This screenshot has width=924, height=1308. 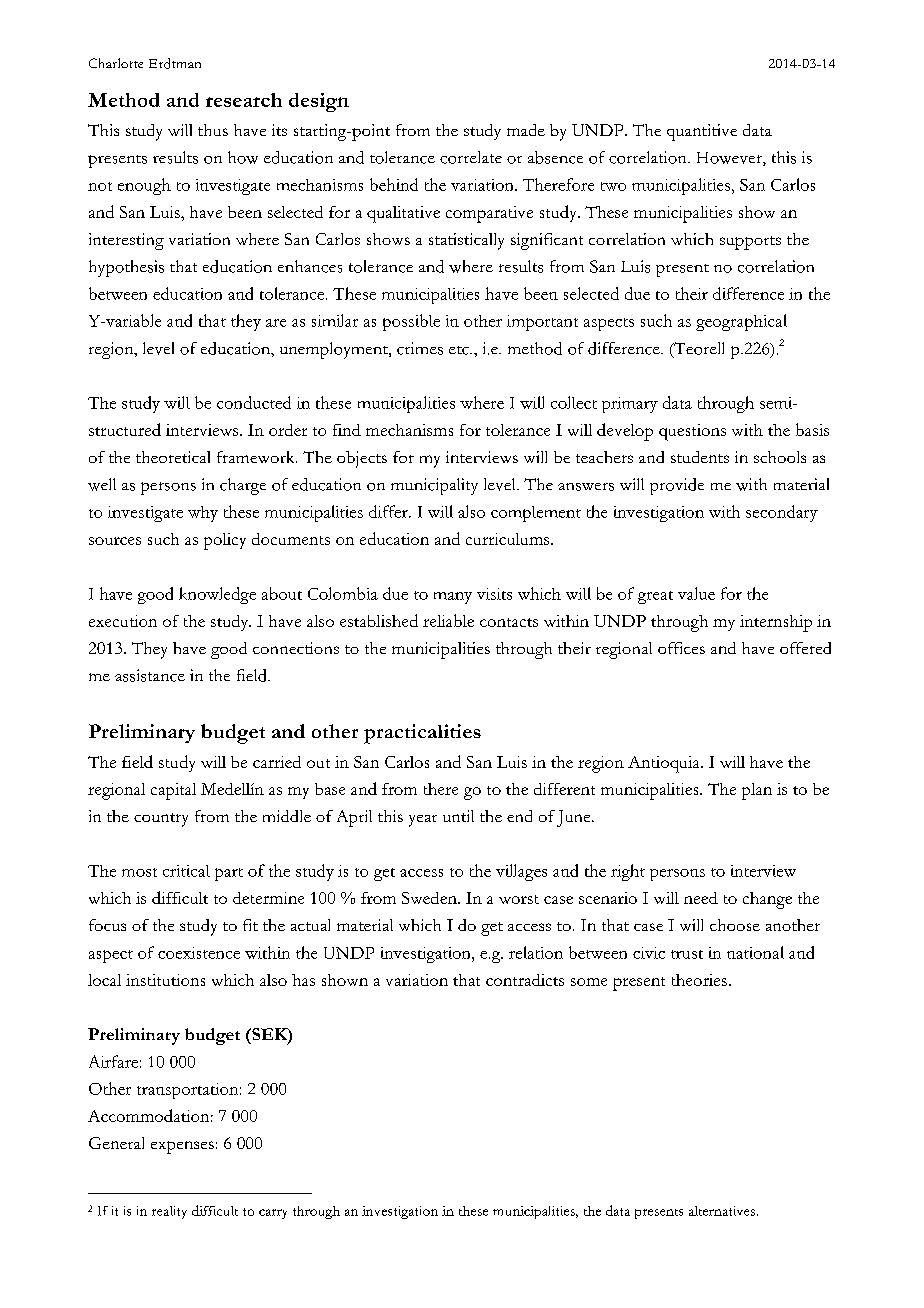 I want to click on contradicts, so click(x=525, y=980).
